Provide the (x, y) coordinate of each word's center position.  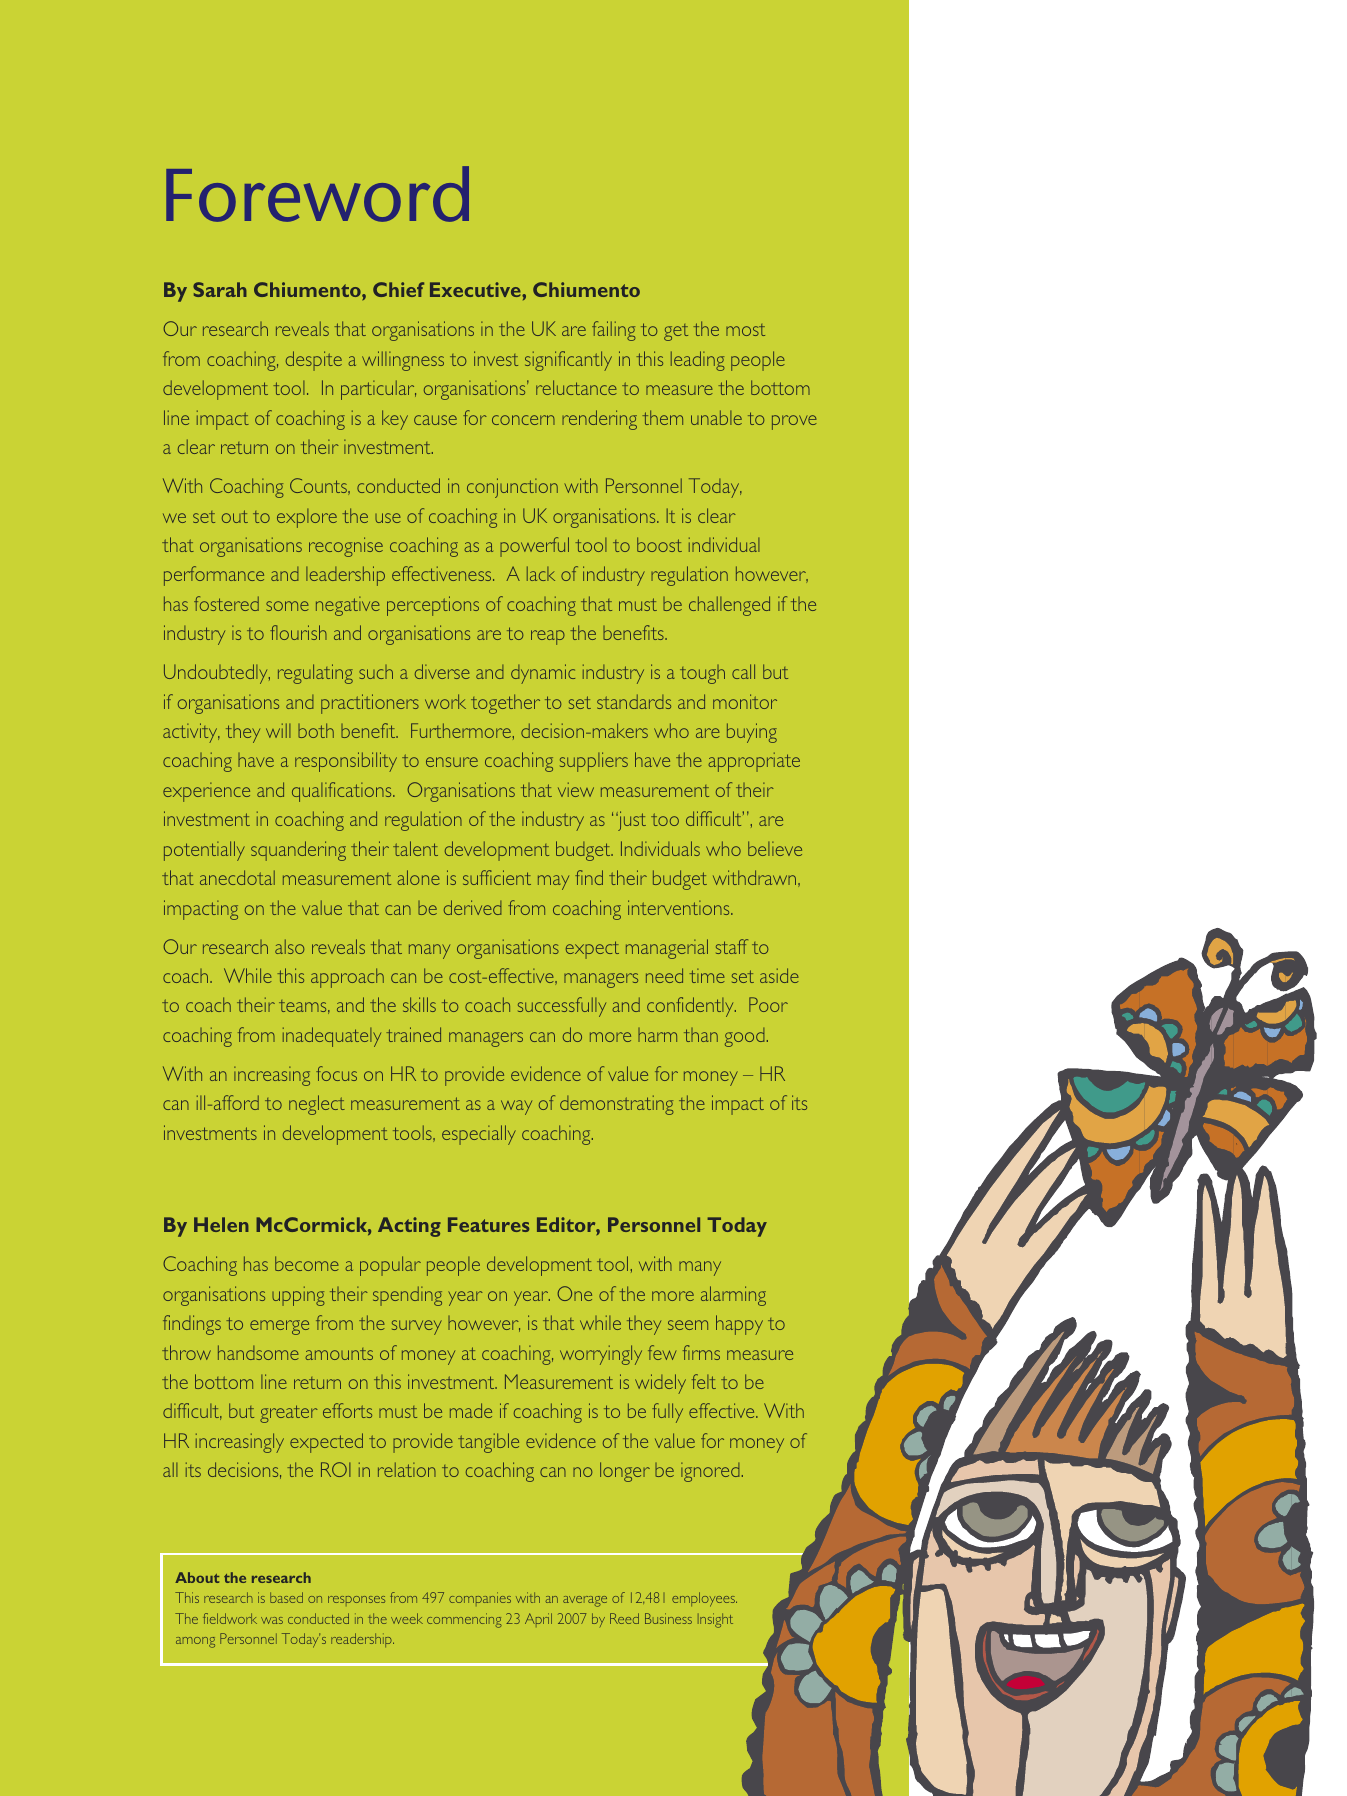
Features (488, 1224)
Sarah (220, 289)
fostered (226, 603)
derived (473, 907)
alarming (733, 1296)
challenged (729, 606)
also (289, 946)
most (745, 330)
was (272, 1620)
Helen (221, 1224)
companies (480, 1599)
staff (732, 946)
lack (541, 573)
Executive (476, 289)
